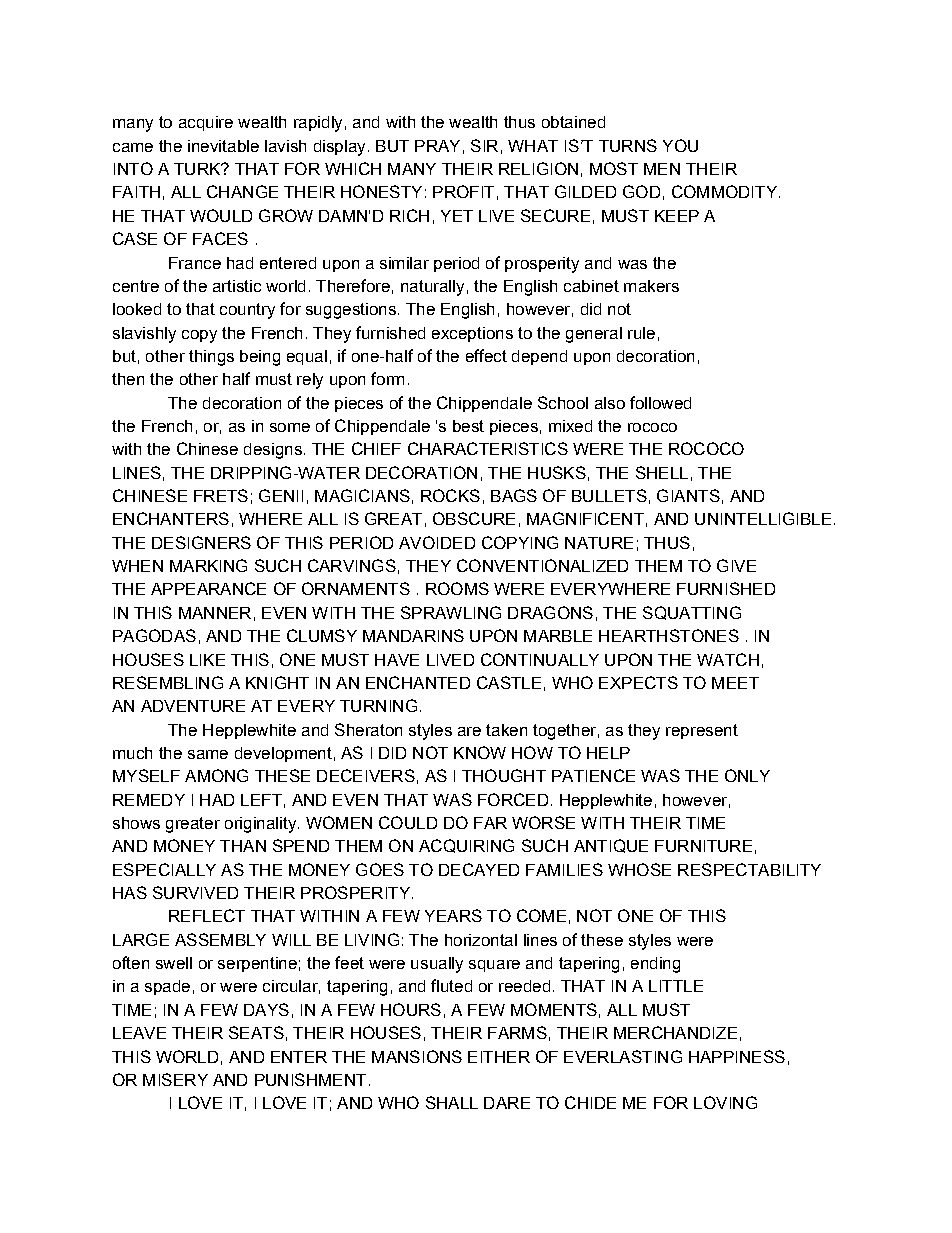 The width and height of the page is (952, 1233). I want to click on MANNER, so click(215, 613).
